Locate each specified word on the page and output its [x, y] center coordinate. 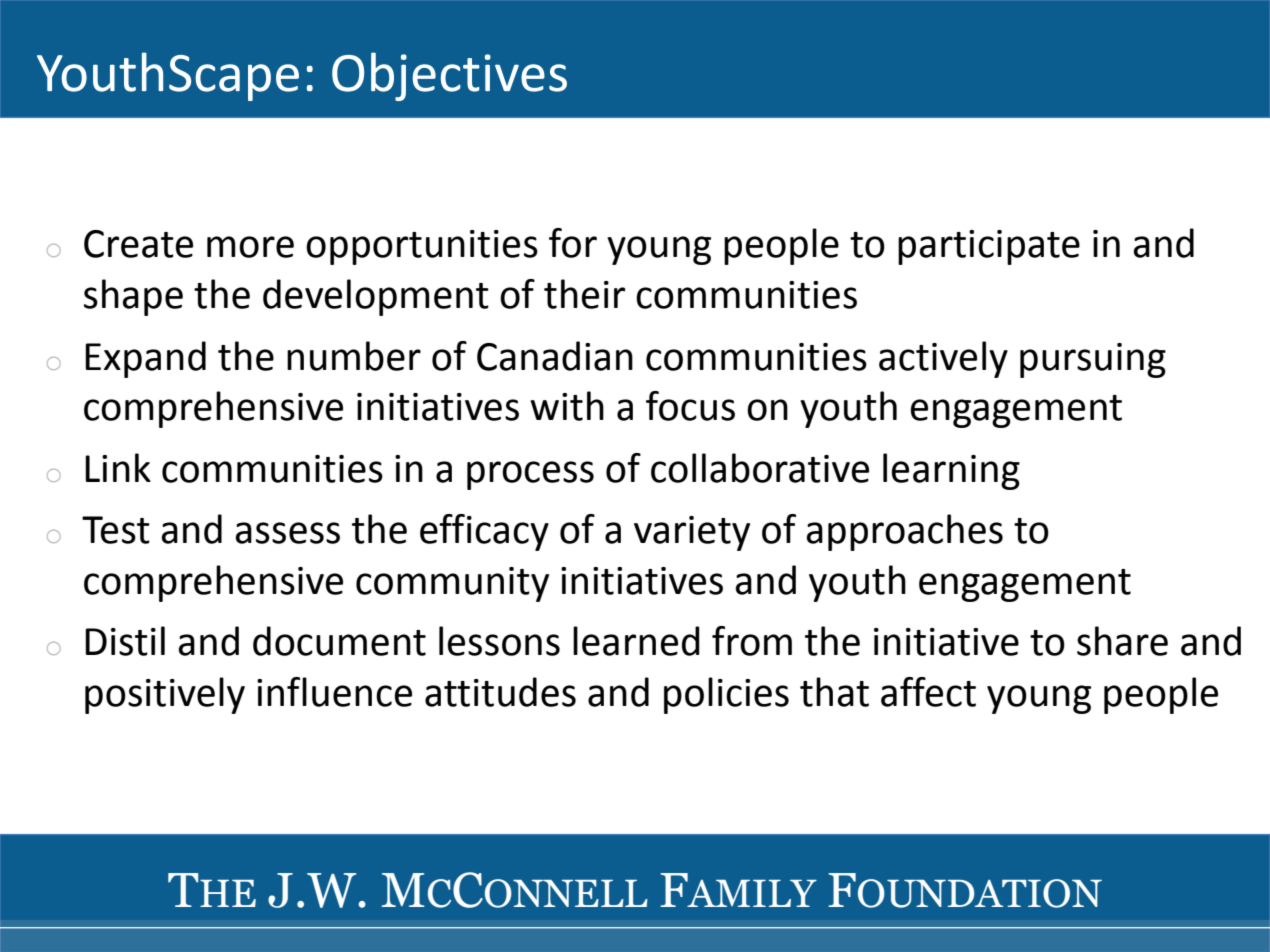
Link [118, 467]
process [530, 475]
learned [636, 641]
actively [943, 359]
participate [989, 247]
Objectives [449, 76]
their [584, 294]
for [573, 243]
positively [165, 695]
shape [133, 297]
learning [951, 471]
